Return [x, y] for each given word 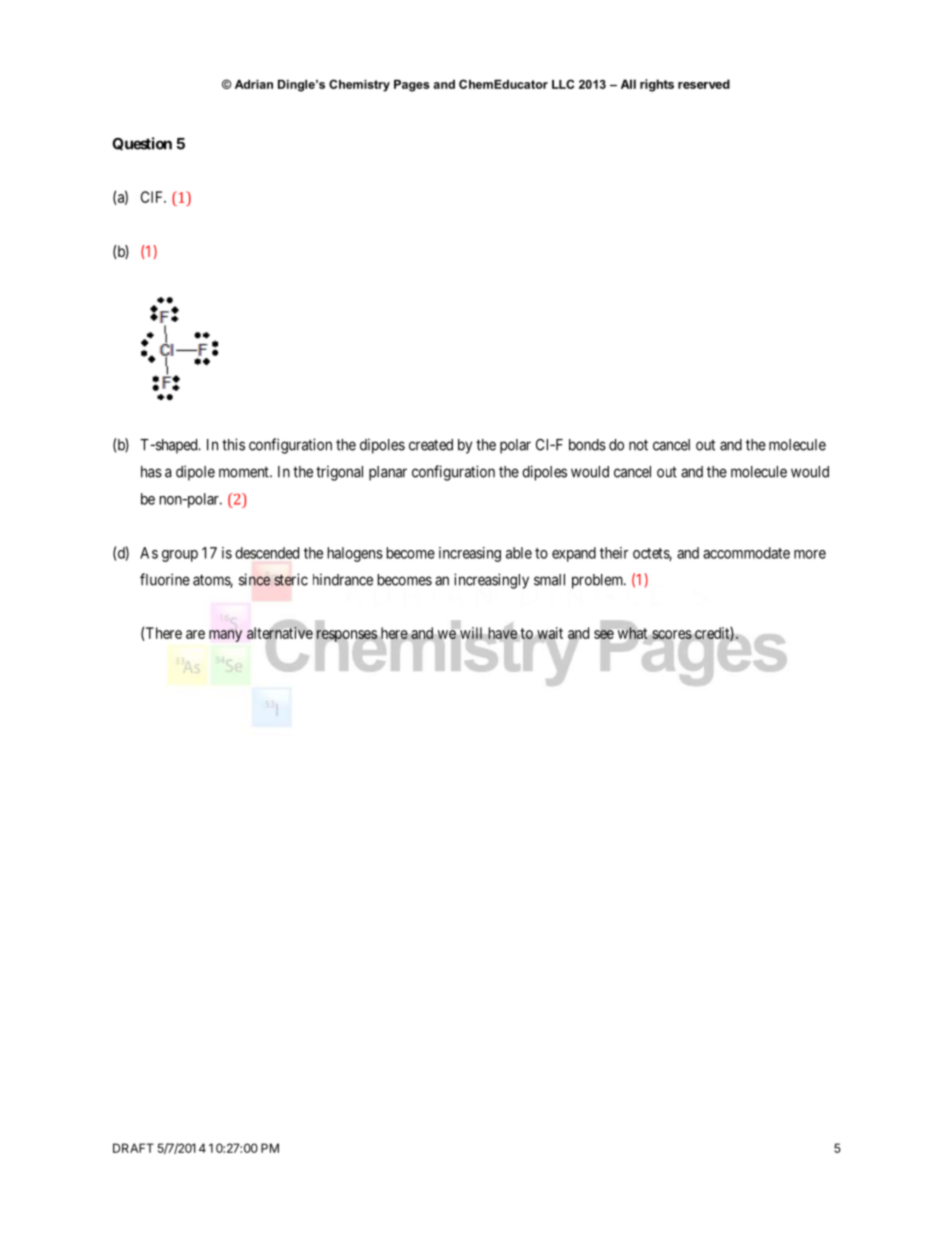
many [225, 636]
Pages [412, 86]
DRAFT [133, 1148]
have [502, 633]
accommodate [746, 553]
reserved [704, 84]
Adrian [254, 84]
